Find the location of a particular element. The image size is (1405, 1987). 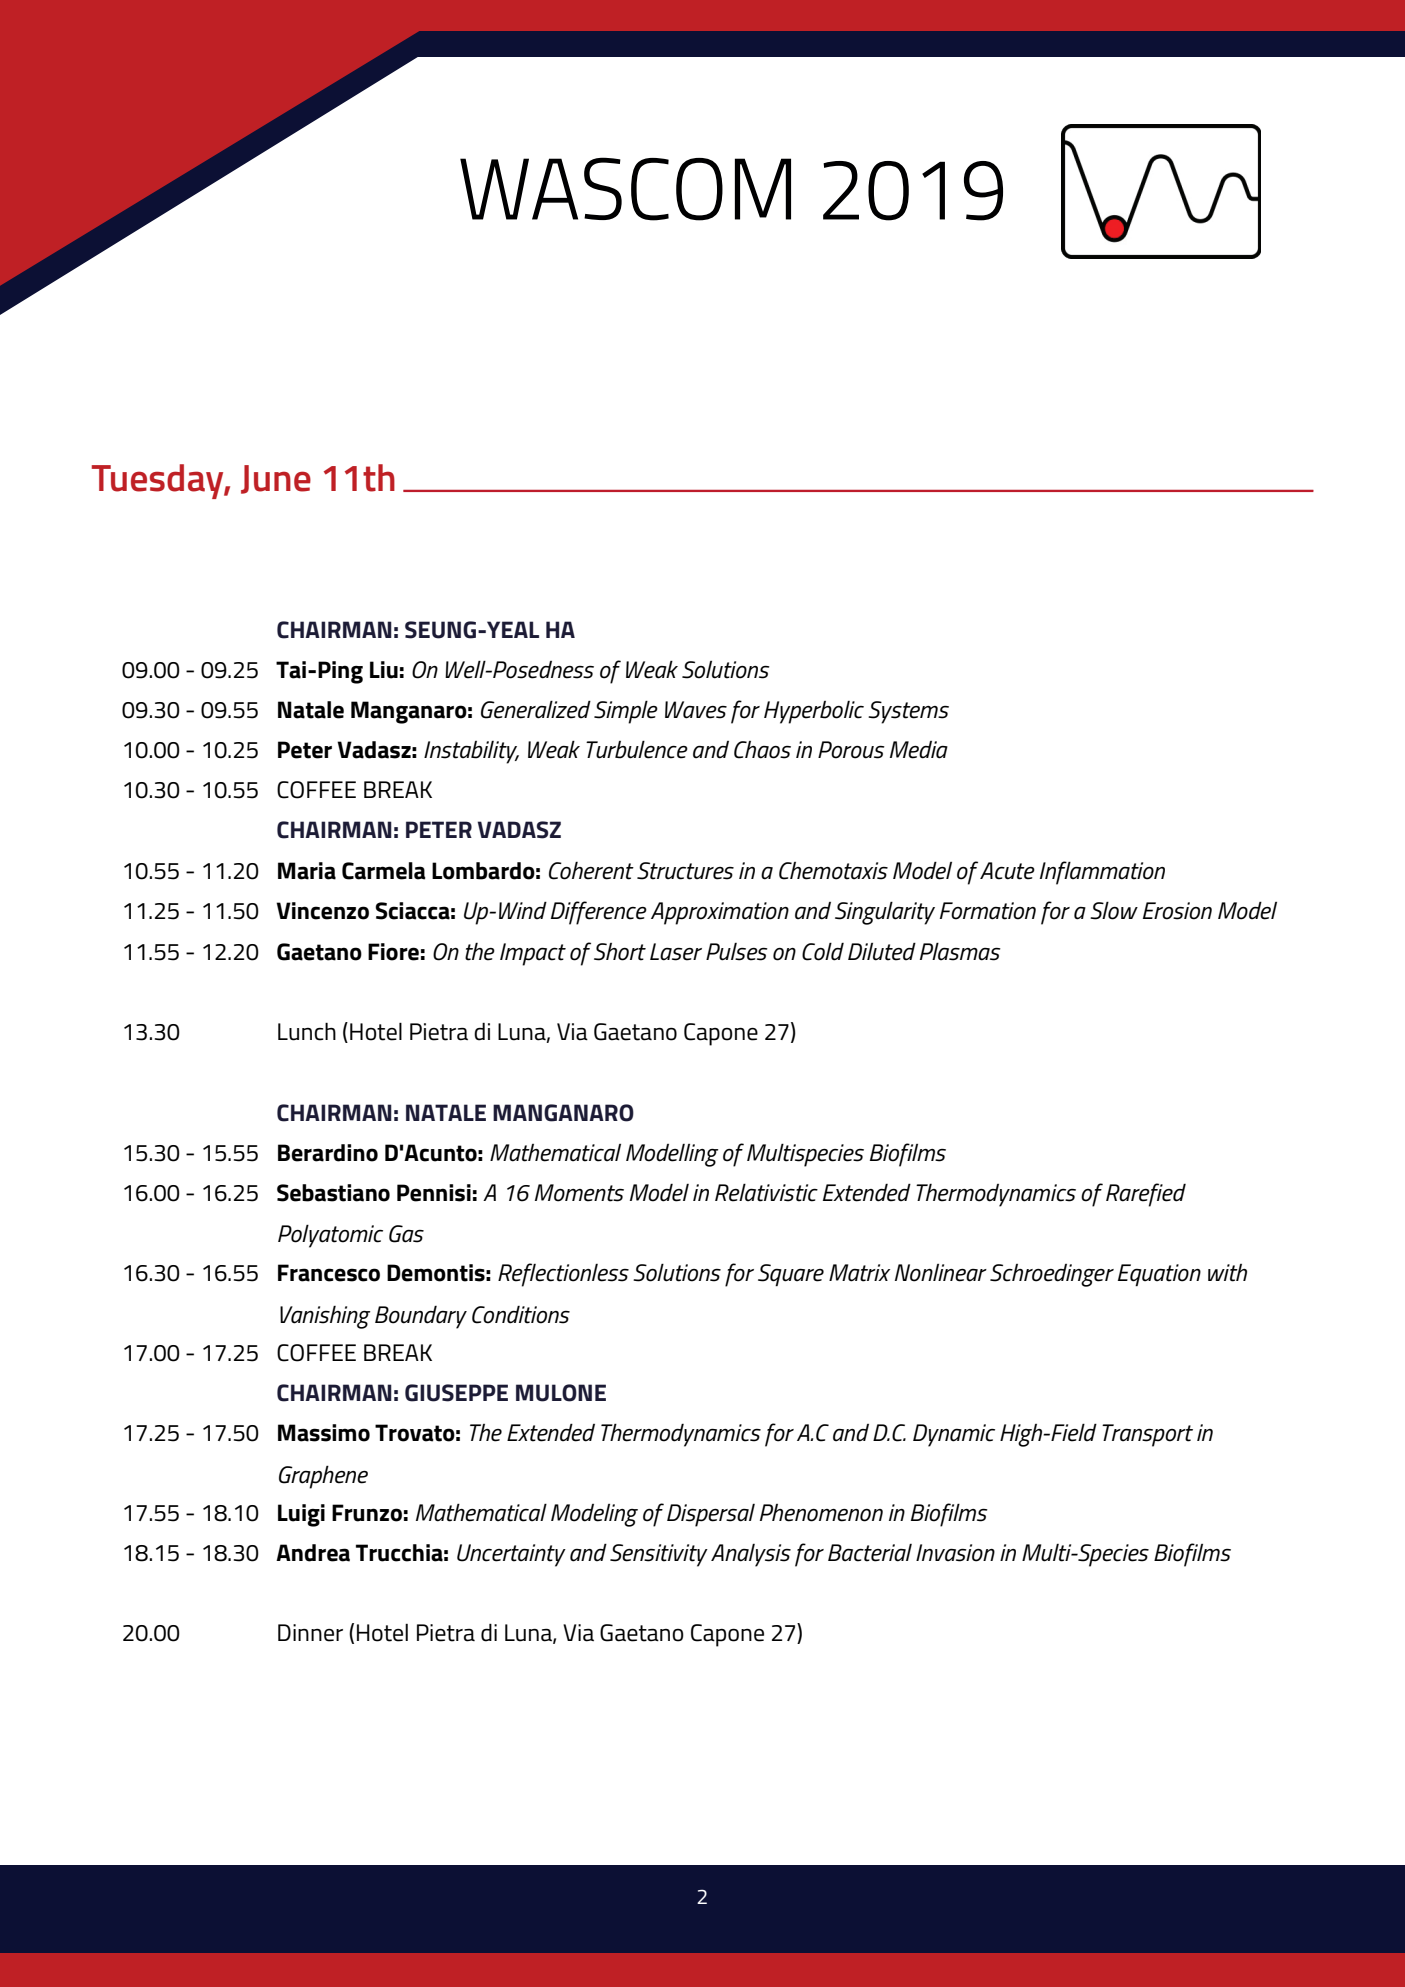

Square is located at coordinates (791, 1275).
